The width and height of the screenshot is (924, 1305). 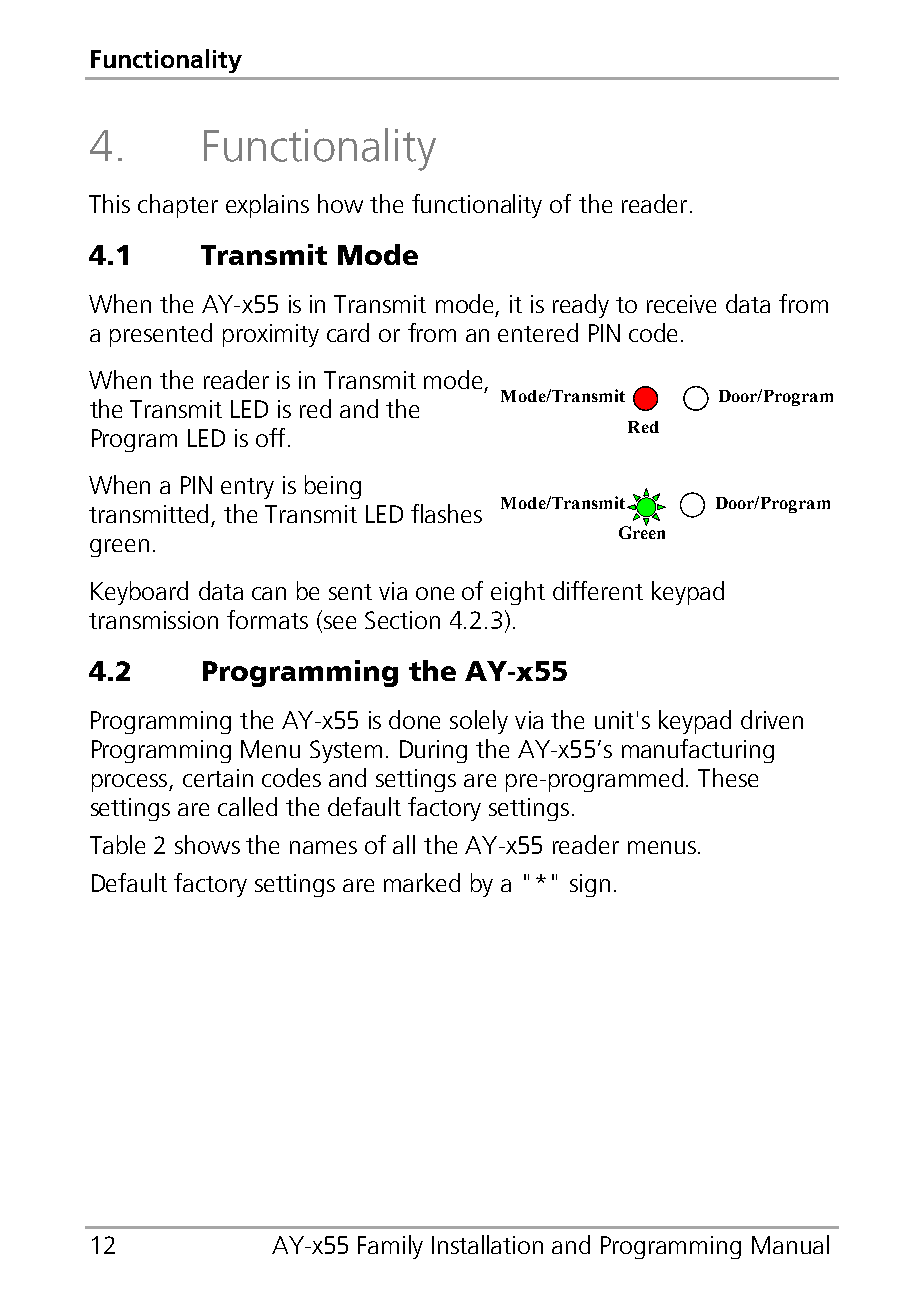 What do you see at coordinates (422, 882) in the screenshot?
I see `marked` at bounding box center [422, 882].
